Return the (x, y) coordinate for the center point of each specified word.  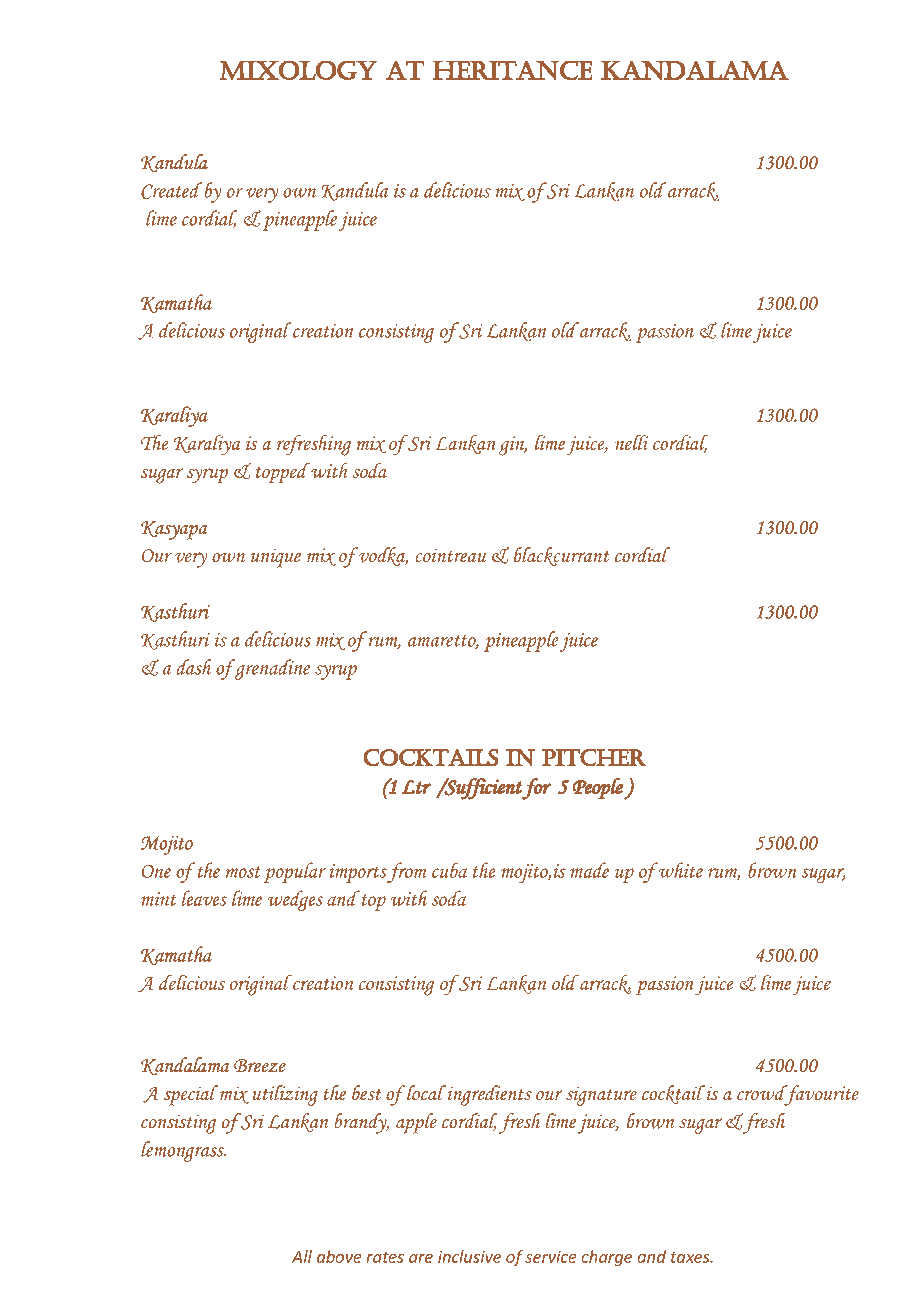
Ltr (416, 787)
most (243, 872)
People (598, 789)
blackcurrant (561, 556)
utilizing (285, 1095)
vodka (382, 556)
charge (607, 1258)
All (302, 1256)
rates (385, 1257)
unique (276, 558)
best (366, 1093)
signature (601, 1096)
